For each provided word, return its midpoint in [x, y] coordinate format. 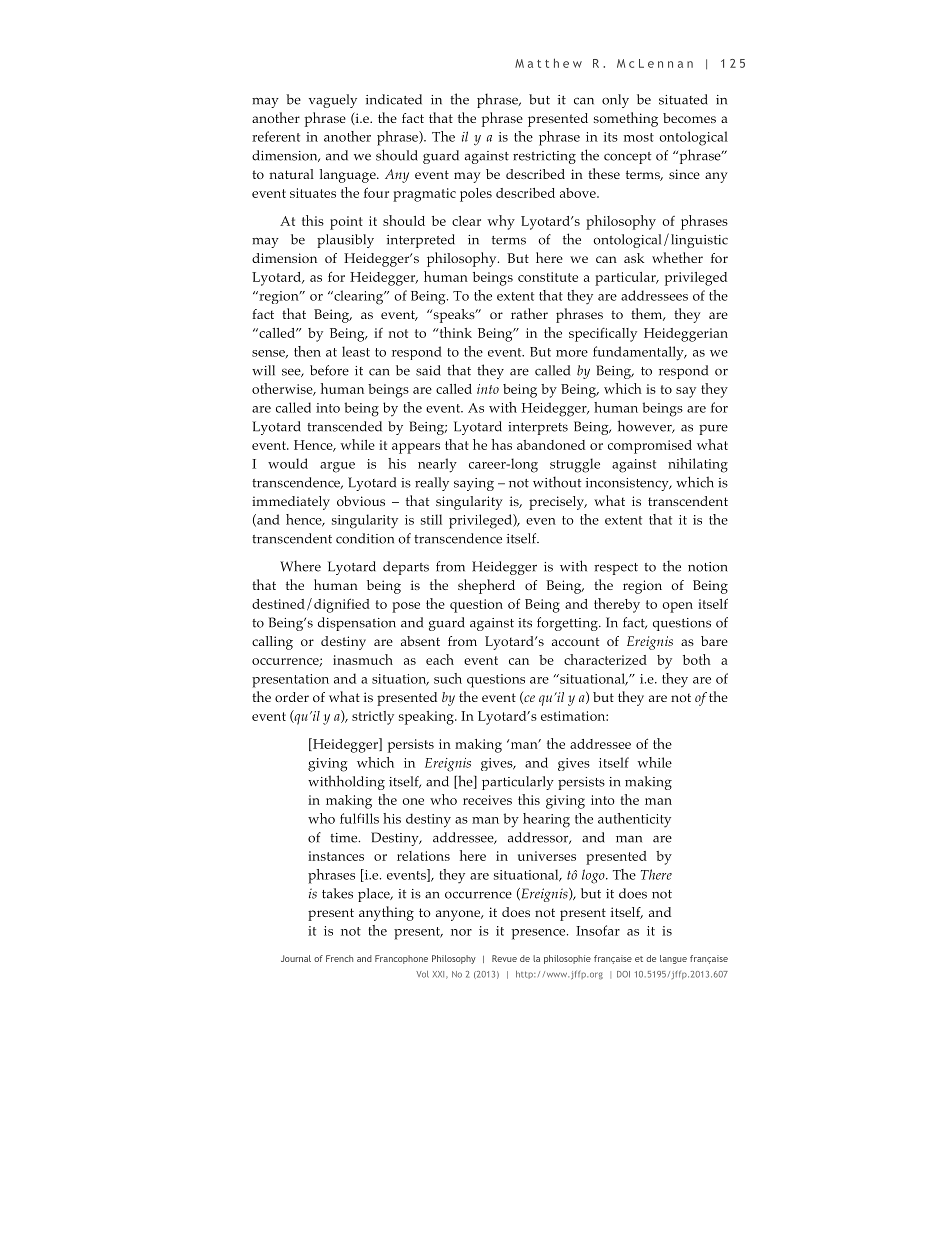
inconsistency [628, 484]
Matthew [548, 63]
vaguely [333, 101]
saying [474, 484]
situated [683, 99]
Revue [504, 958]
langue [673, 959]
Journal [296, 958]
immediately [291, 503]
